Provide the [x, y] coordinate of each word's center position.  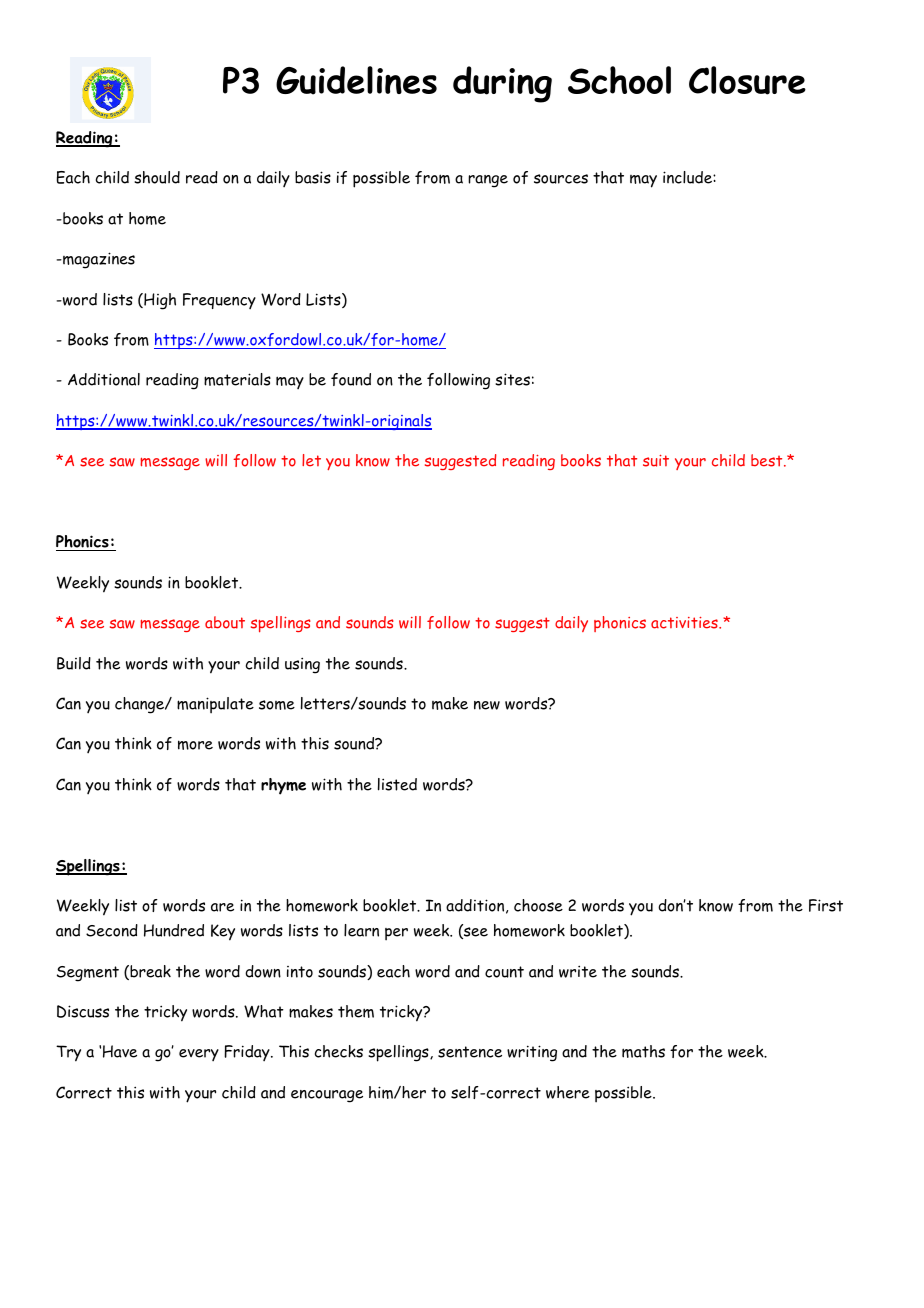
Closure [747, 80]
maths [643, 1051]
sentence [470, 1052]
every [199, 1055]
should [157, 177]
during [502, 84]
